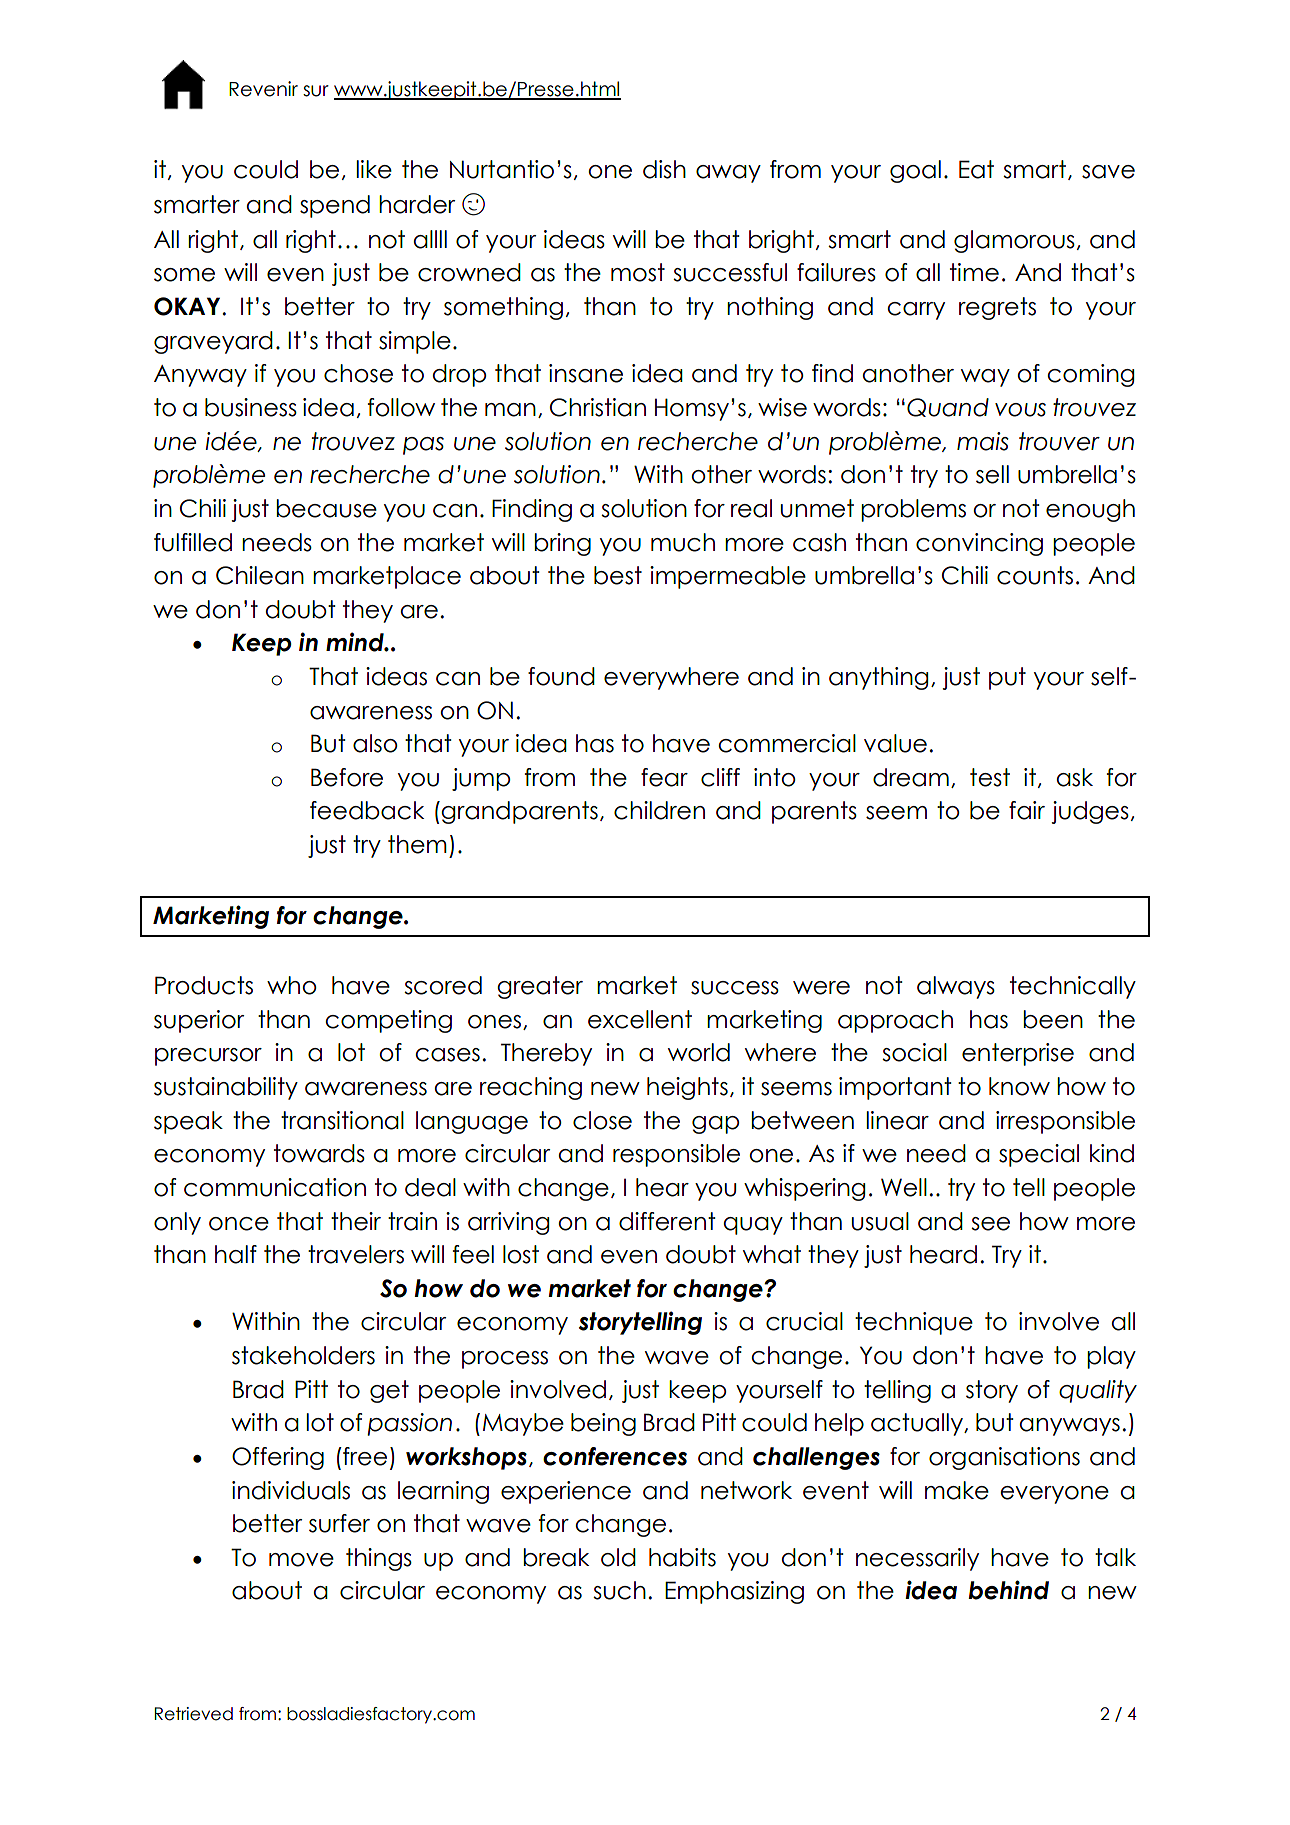 The image size is (1290, 1825). What do you see at coordinates (303, 1355) in the screenshot?
I see `stakeholders` at bounding box center [303, 1355].
